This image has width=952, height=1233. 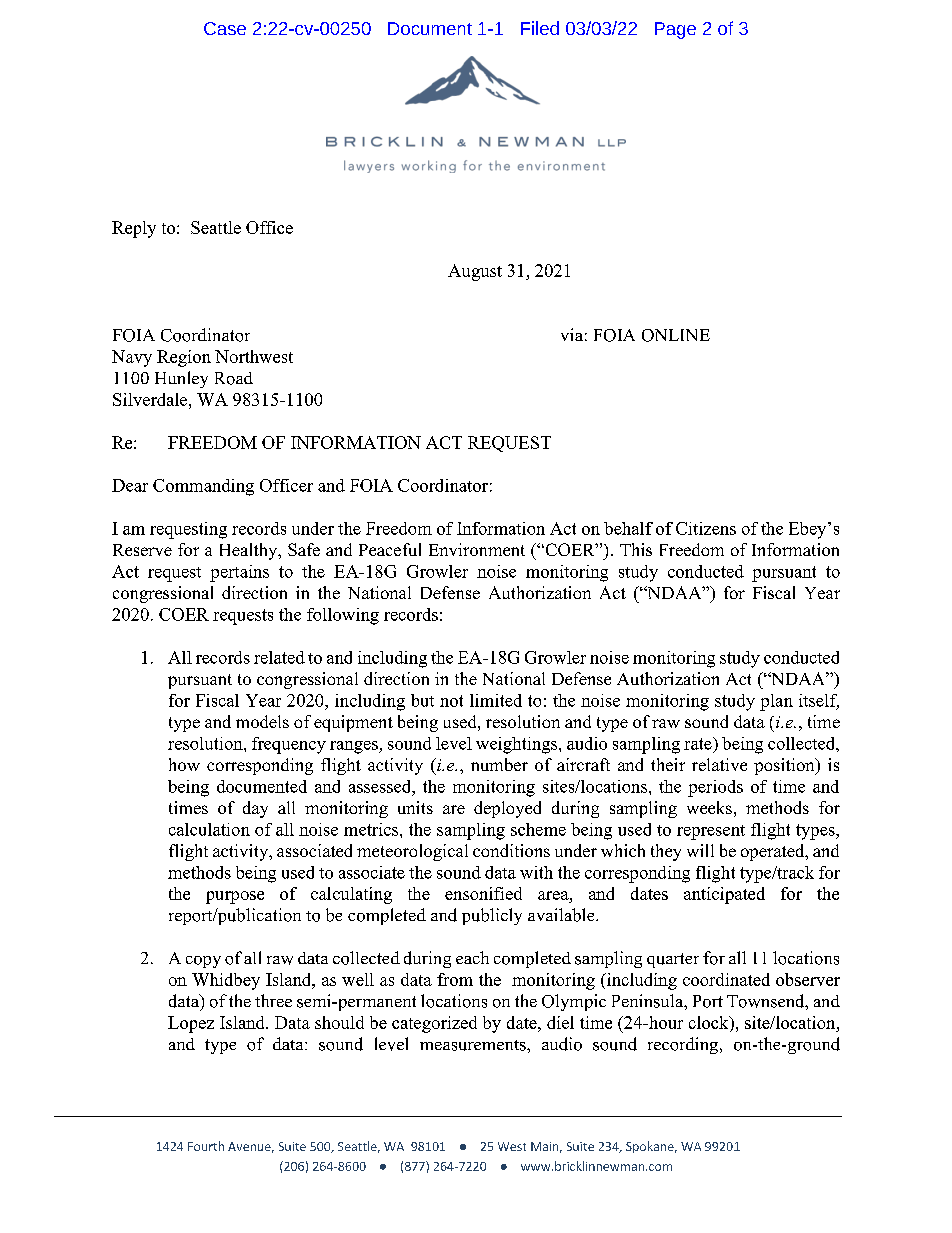 I want to click on measurements, so click(x=474, y=1045).
